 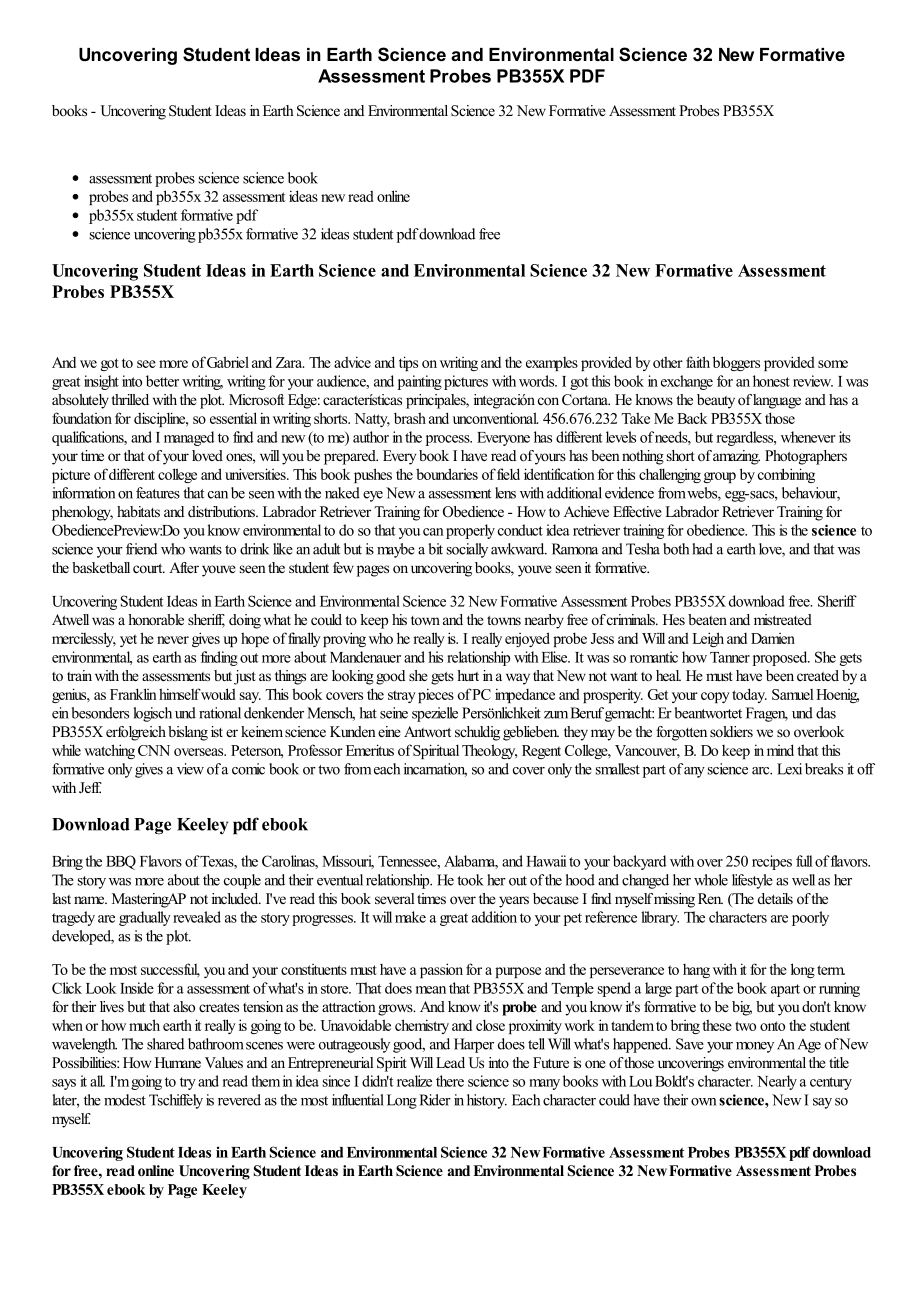 I want to click on painting, so click(x=420, y=382).
